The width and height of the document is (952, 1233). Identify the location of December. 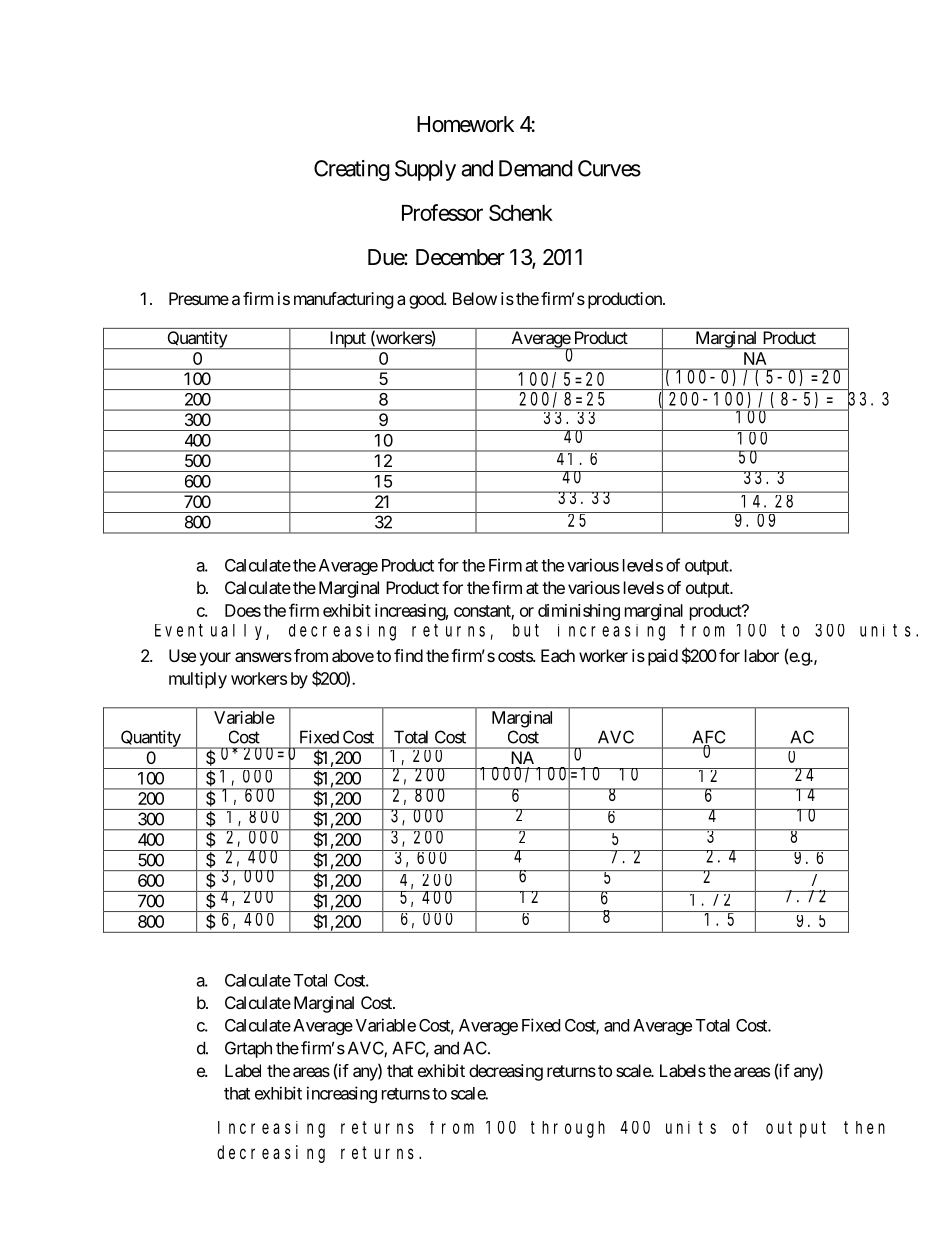
(460, 257).
